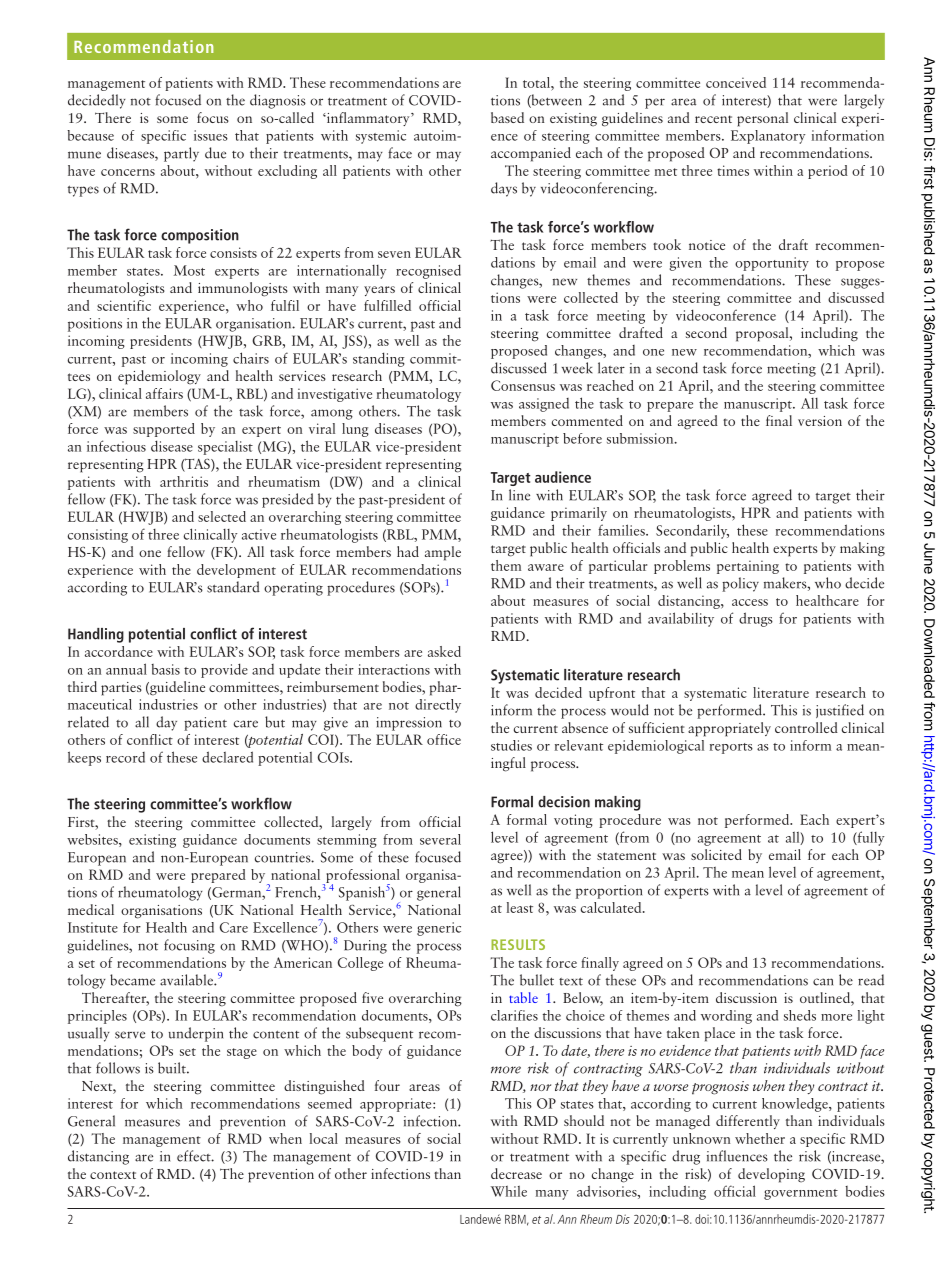 The height and width of the page is (1270, 952). I want to click on basis, so click(165, 669).
